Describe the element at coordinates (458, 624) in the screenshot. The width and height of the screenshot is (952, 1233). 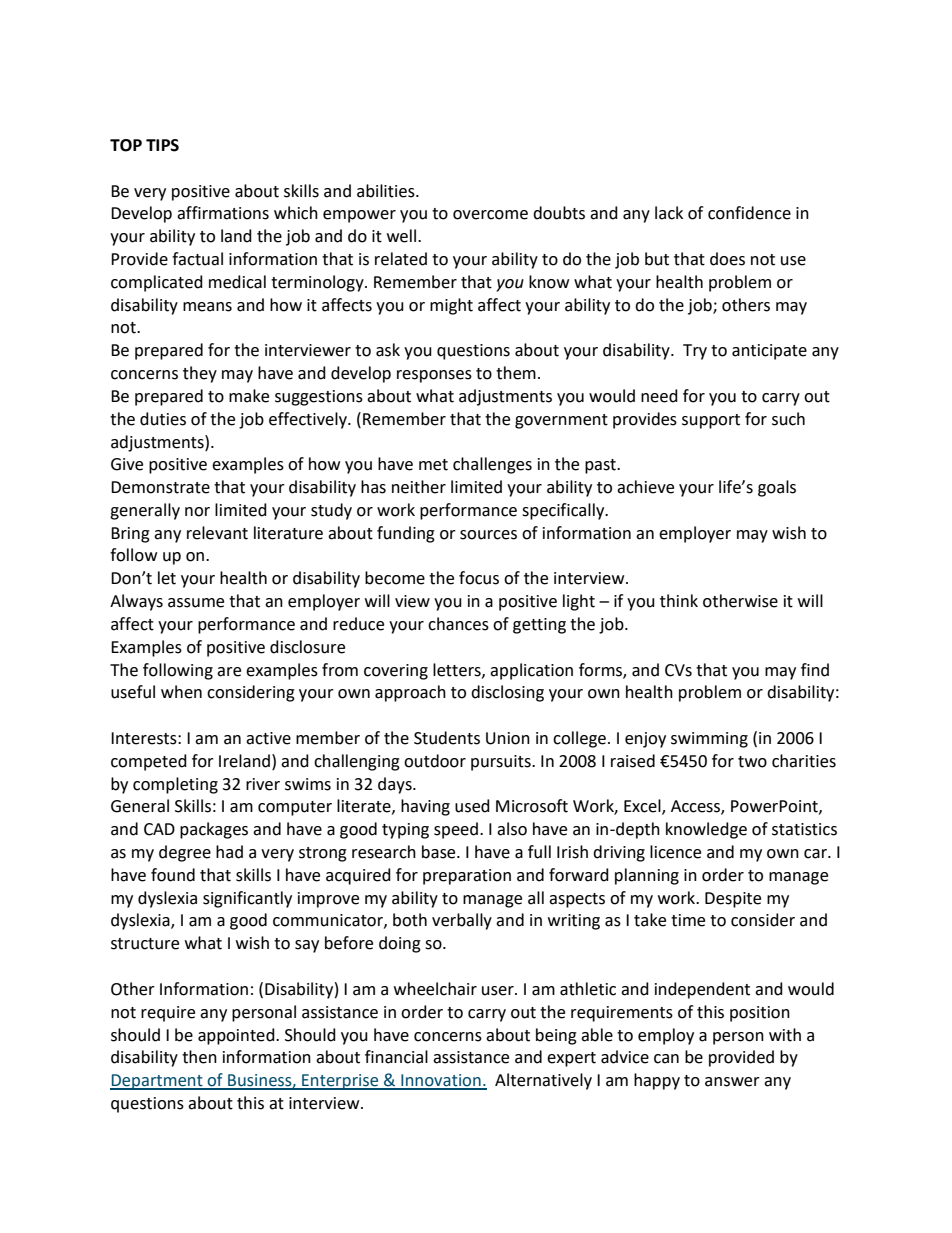
I see `chances` at that location.
